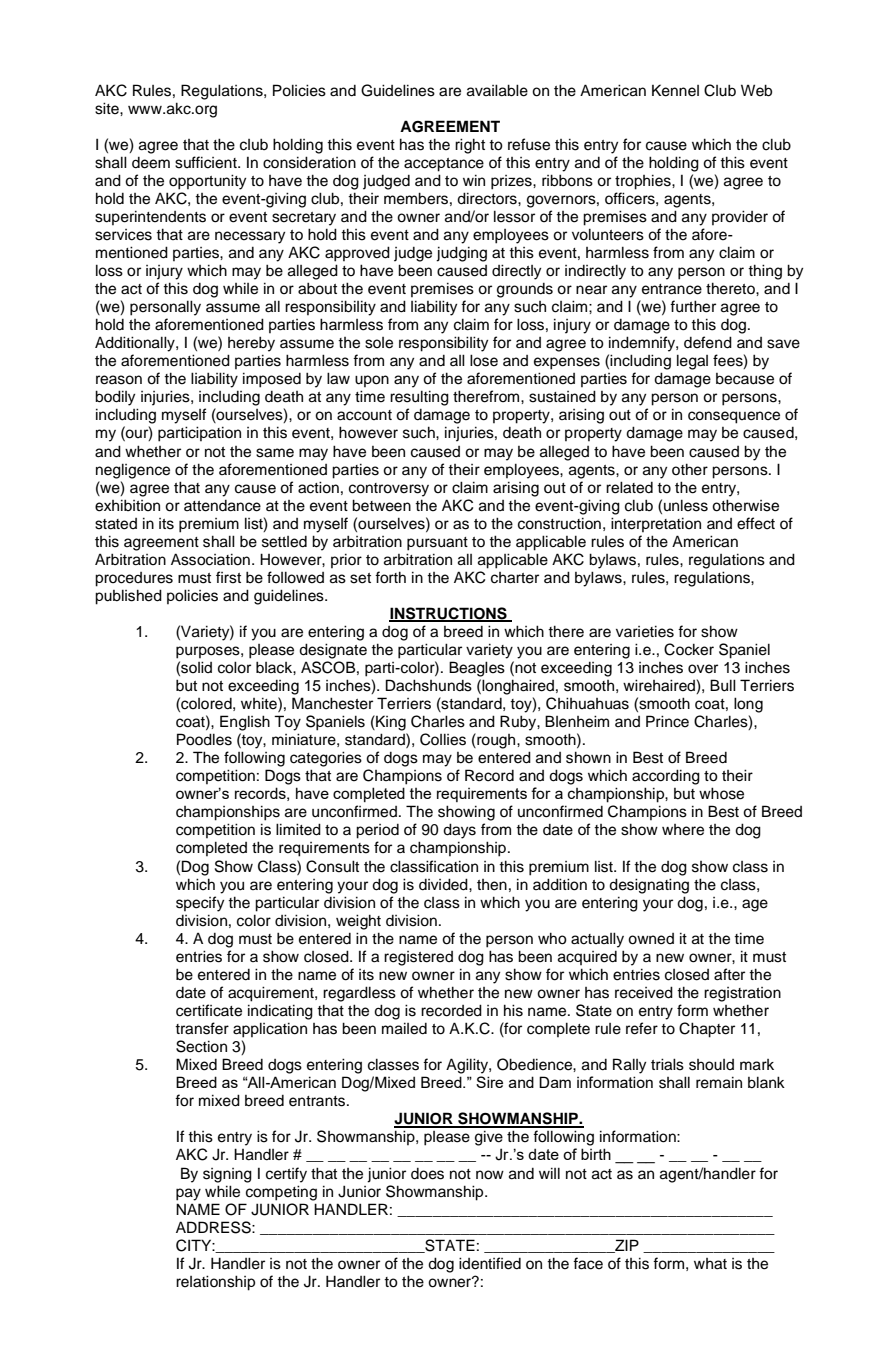 This document has width=887, height=1372. Describe the element at coordinates (204, 739) in the document. I see `Poodles` at that location.
